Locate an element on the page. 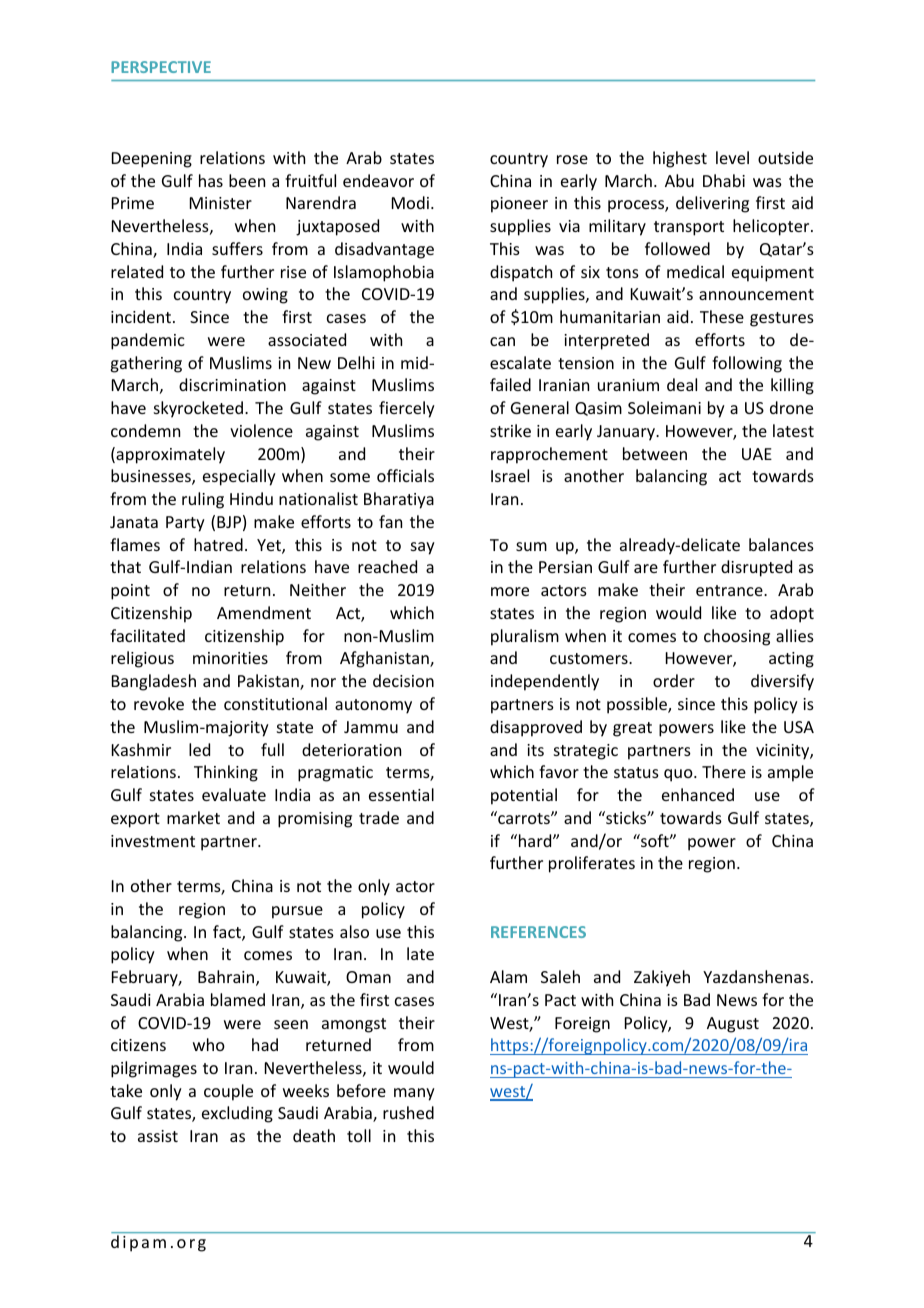  endeavor is located at coordinates (378, 180).
